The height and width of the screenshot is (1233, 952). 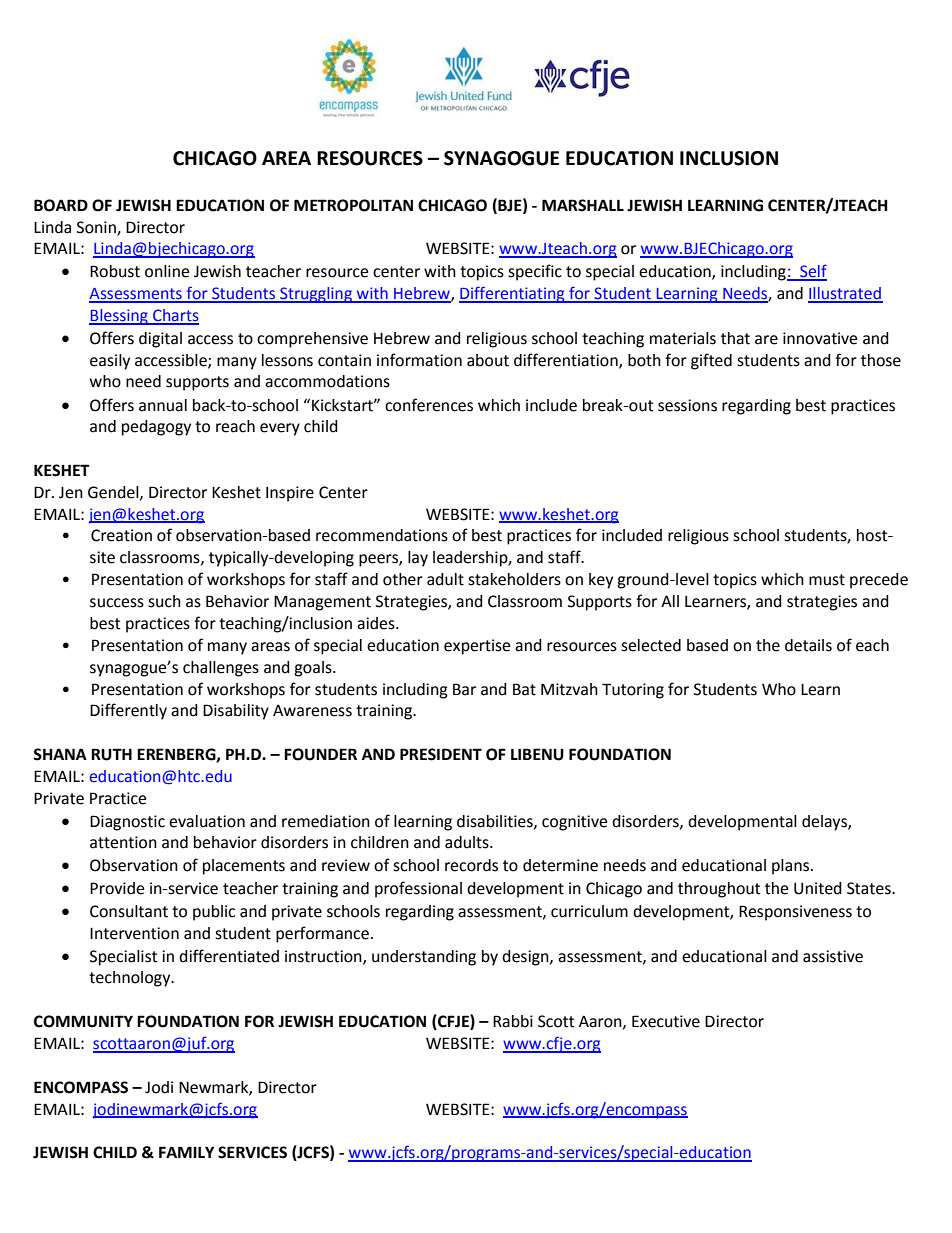 I want to click on Self, so click(x=812, y=272).
